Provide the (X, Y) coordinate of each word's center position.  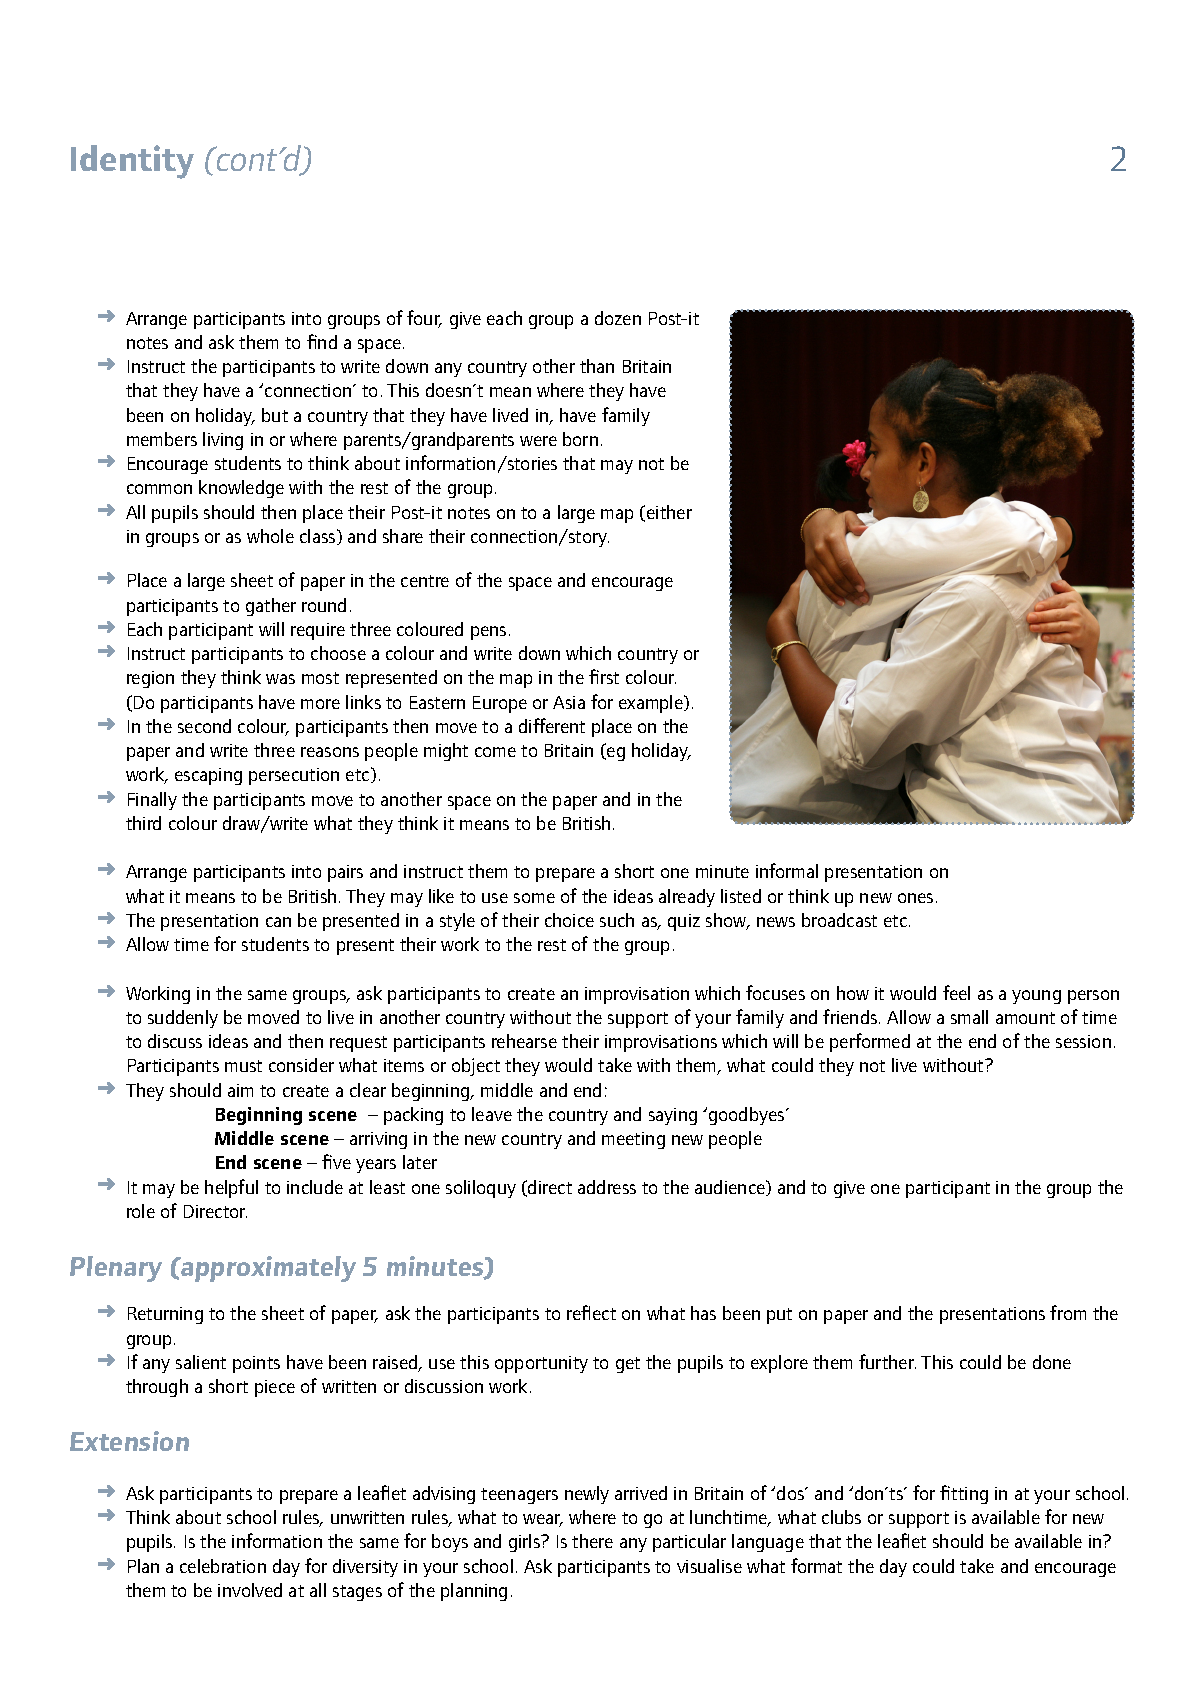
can (278, 922)
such (617, 920)
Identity (132, 162)
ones (915, 898)
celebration (223, 1566)
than (597, 366)
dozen (618, 318)
